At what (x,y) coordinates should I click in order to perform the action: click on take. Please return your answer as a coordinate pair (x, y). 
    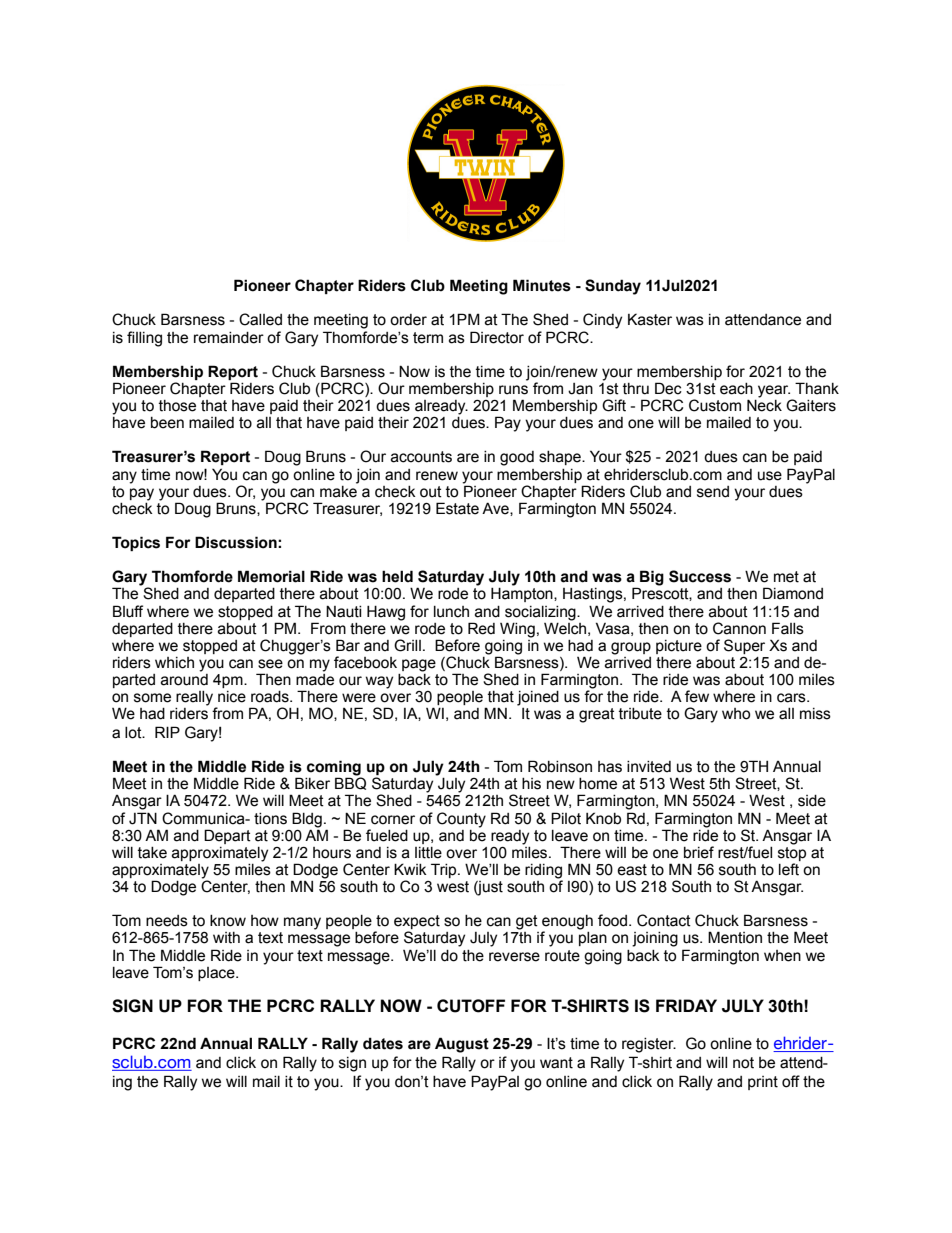
    Looking at the image, I should click on (152, 853).
